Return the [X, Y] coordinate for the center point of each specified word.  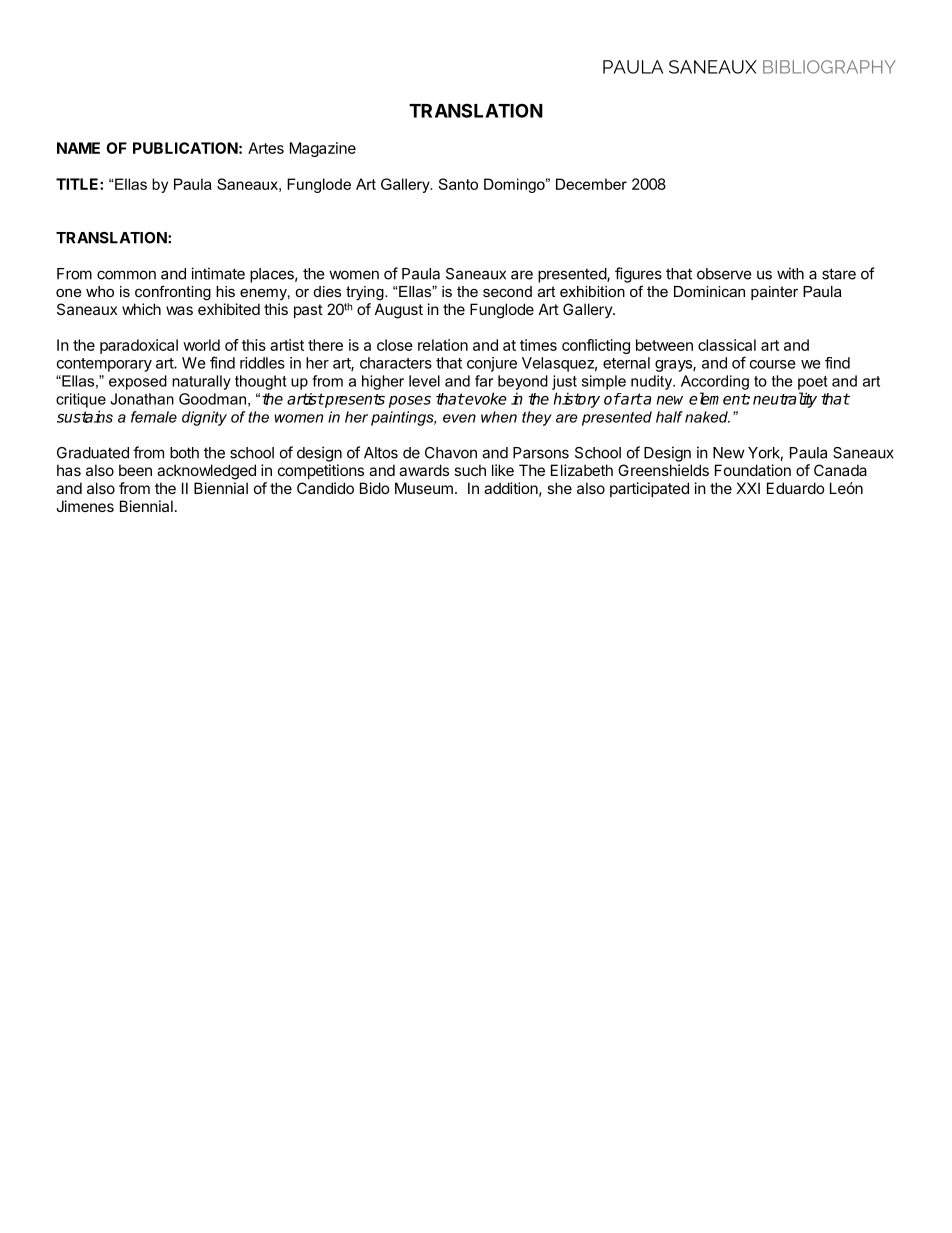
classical [727, 345]
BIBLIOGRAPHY [829, 67]
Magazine [323, 149]
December [591, 184]
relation [443, 345]
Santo [458, 184]
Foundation [753, 470]
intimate [218, 273]
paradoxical [139, 346]
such [470, 470]
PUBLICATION [185, 148]
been [135, 470]
